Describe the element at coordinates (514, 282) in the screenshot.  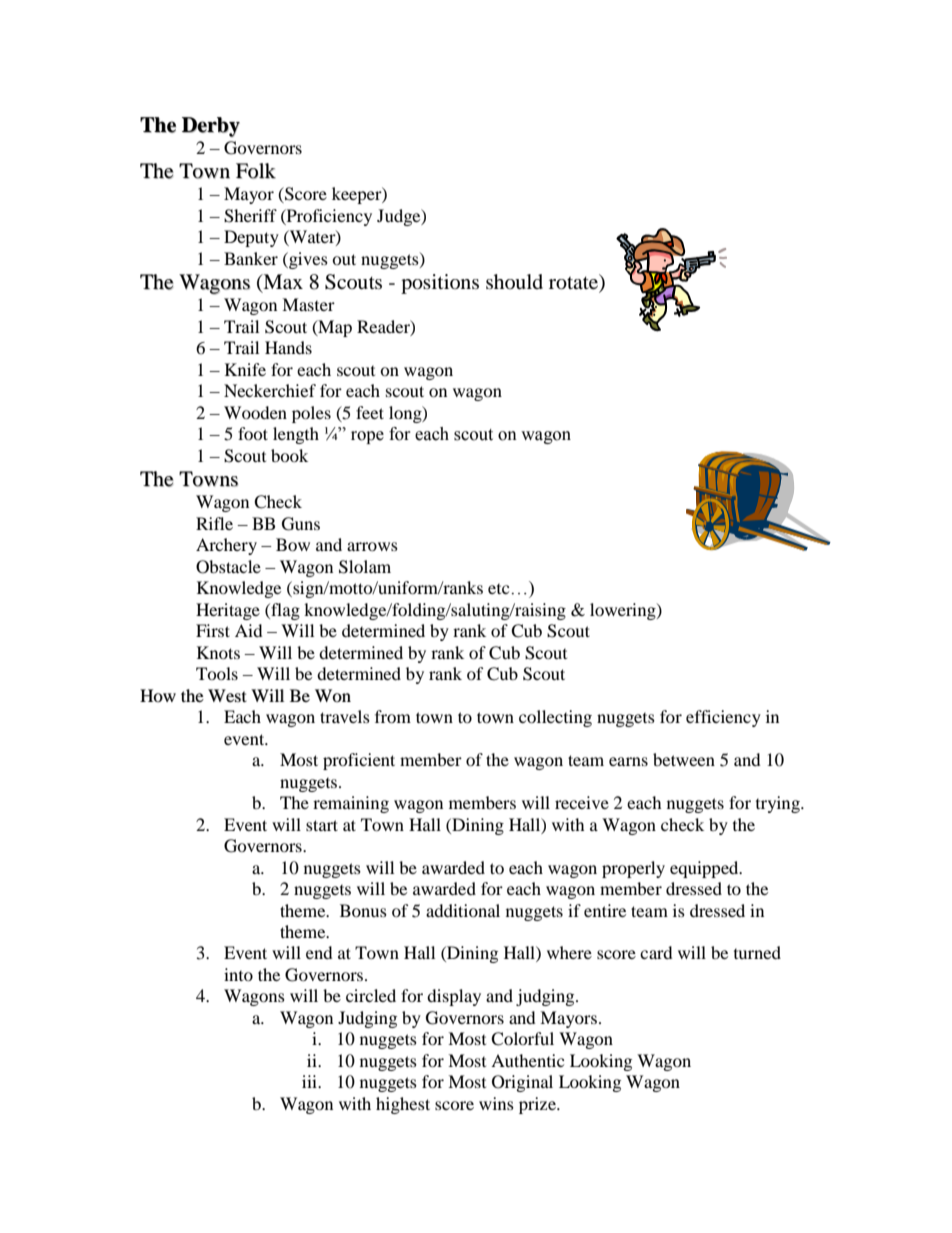
I see `should` at that location.
